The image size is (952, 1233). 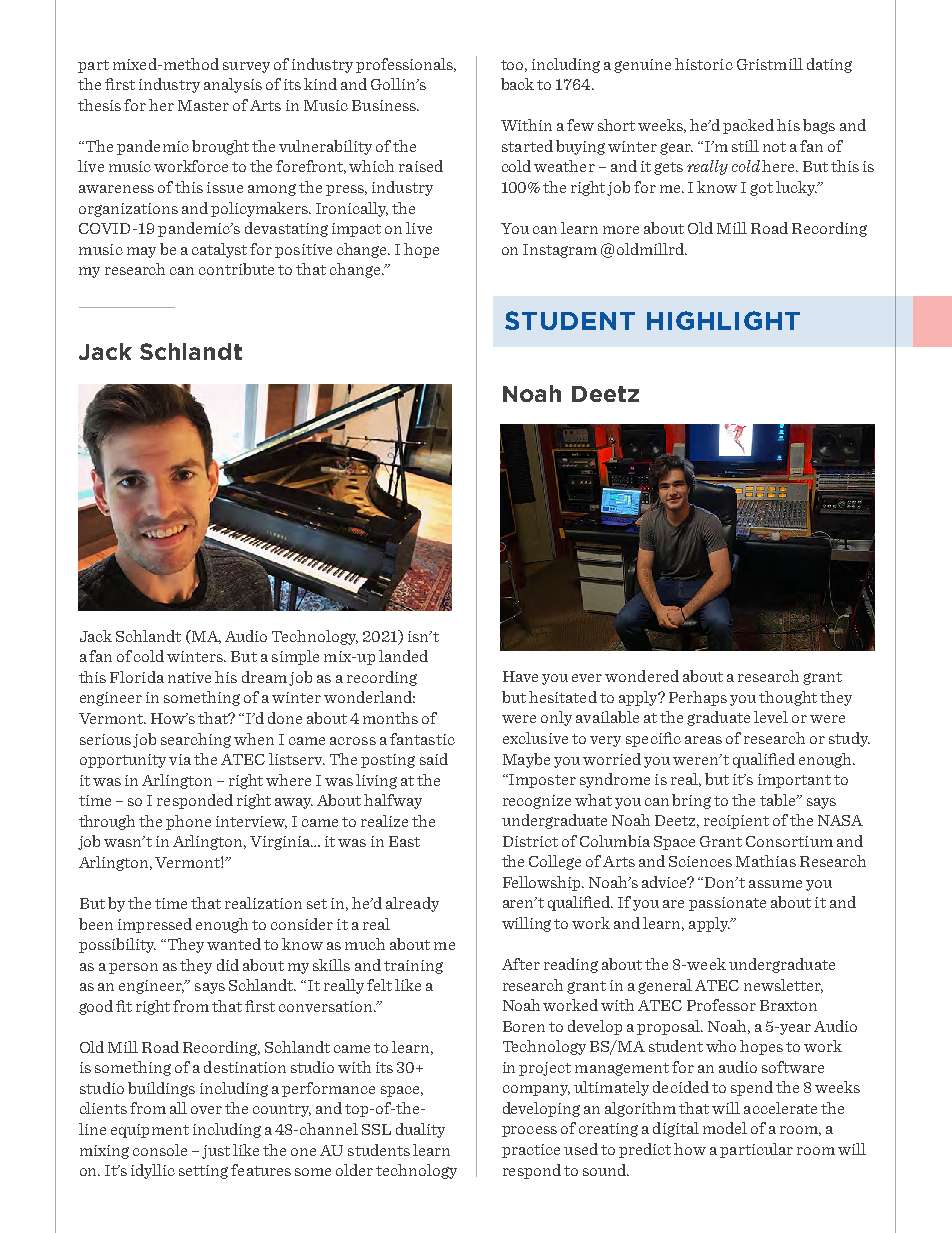 I want to click on native, so click(x=189, y=677).
